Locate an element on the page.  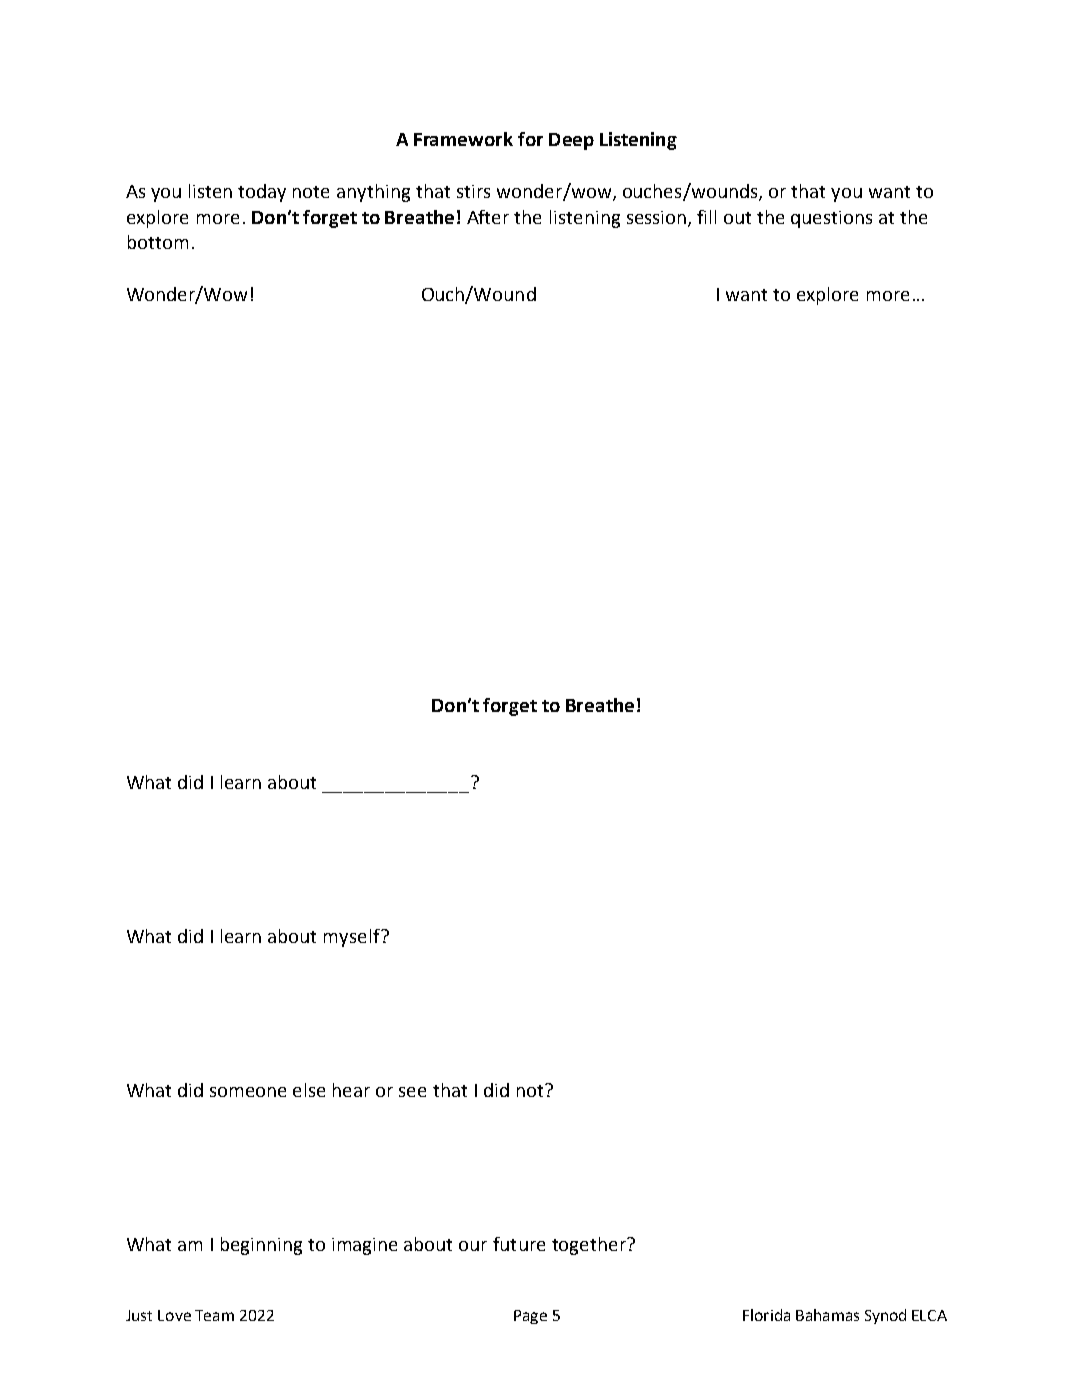
else is located at coordinates (309, 1090).
